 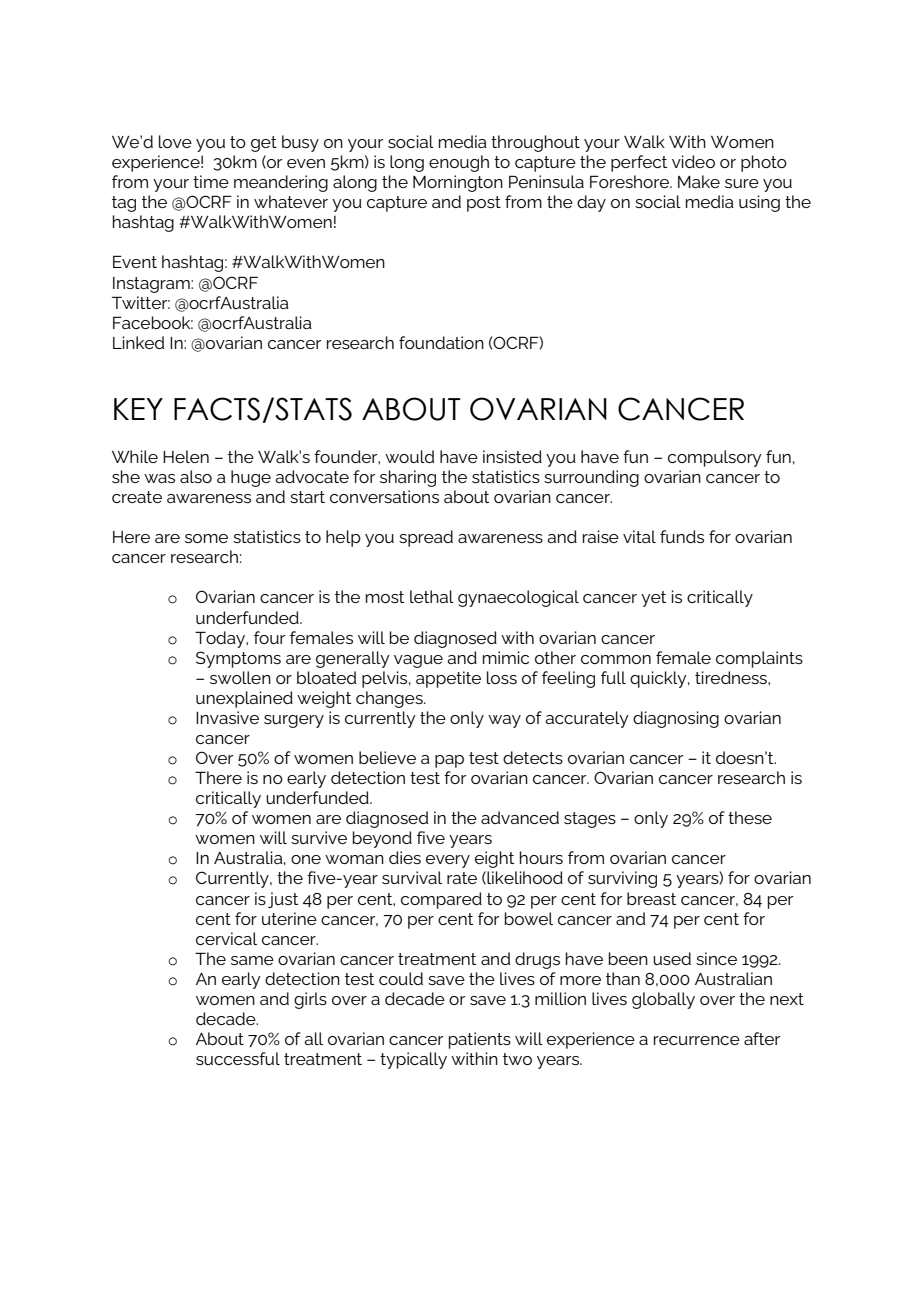 I want to click on Today, so click(x=221, y=639).
